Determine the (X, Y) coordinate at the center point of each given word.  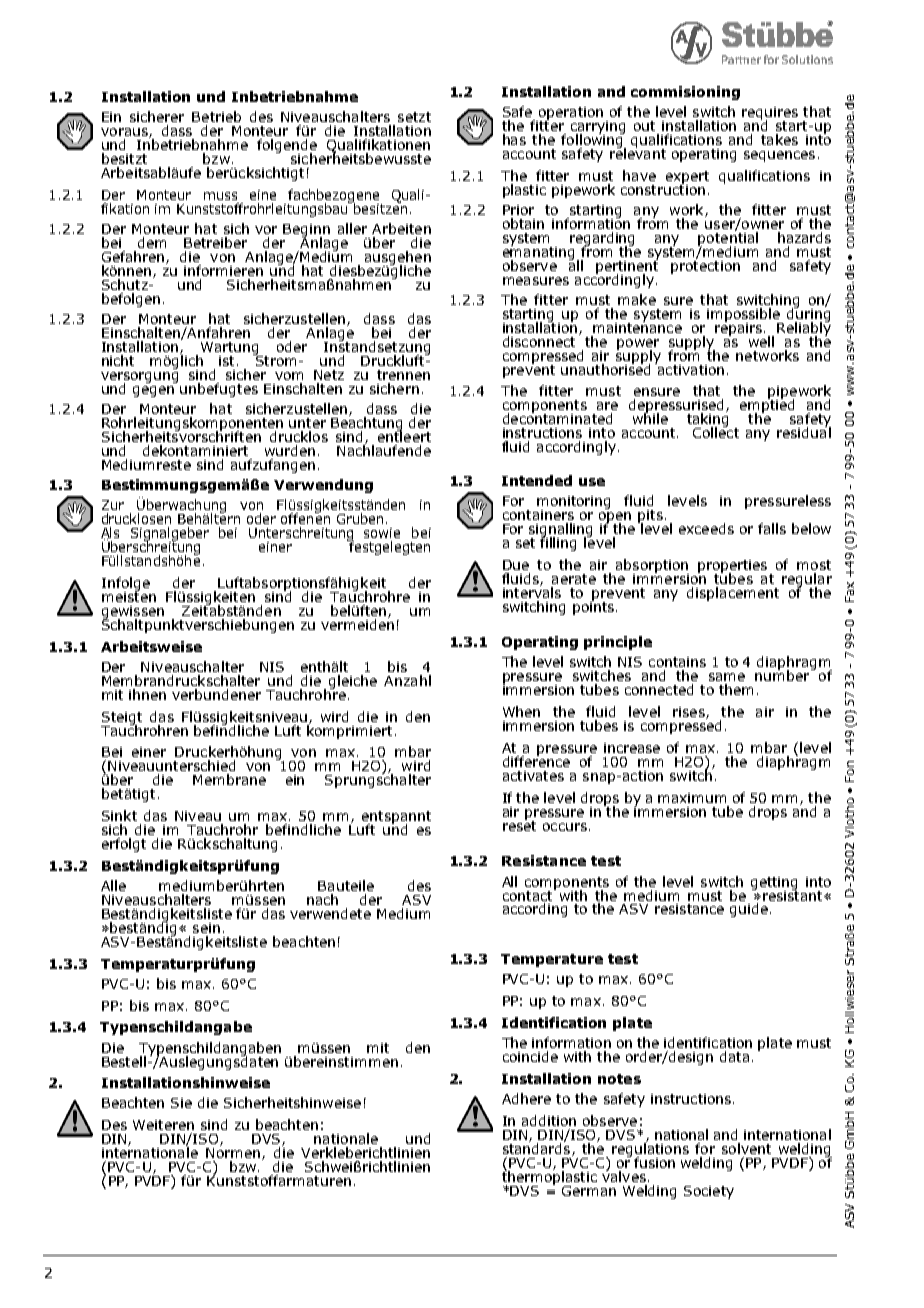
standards (536, 1147)
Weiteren (163, 1125)
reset (519, 824)
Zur (113, 505)
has (514, 139)
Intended (537, 480)
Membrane (229, 779)
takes (779, 139)
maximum (692, 798)
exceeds (706, 528)
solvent (746, 1148)
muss (220, 196)
